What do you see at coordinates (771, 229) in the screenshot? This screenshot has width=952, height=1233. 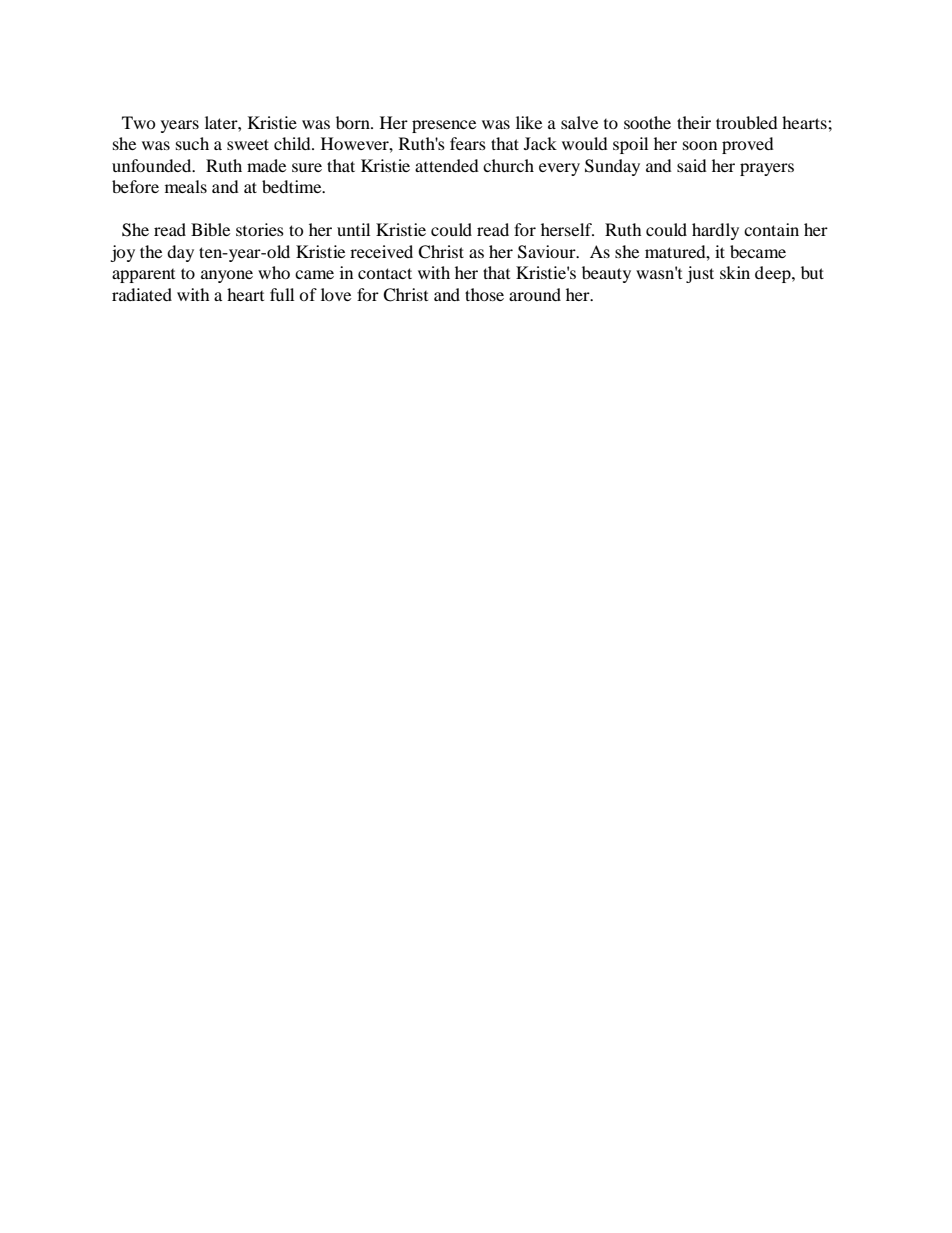 I see `contain` at bounding box center [771, 229].
